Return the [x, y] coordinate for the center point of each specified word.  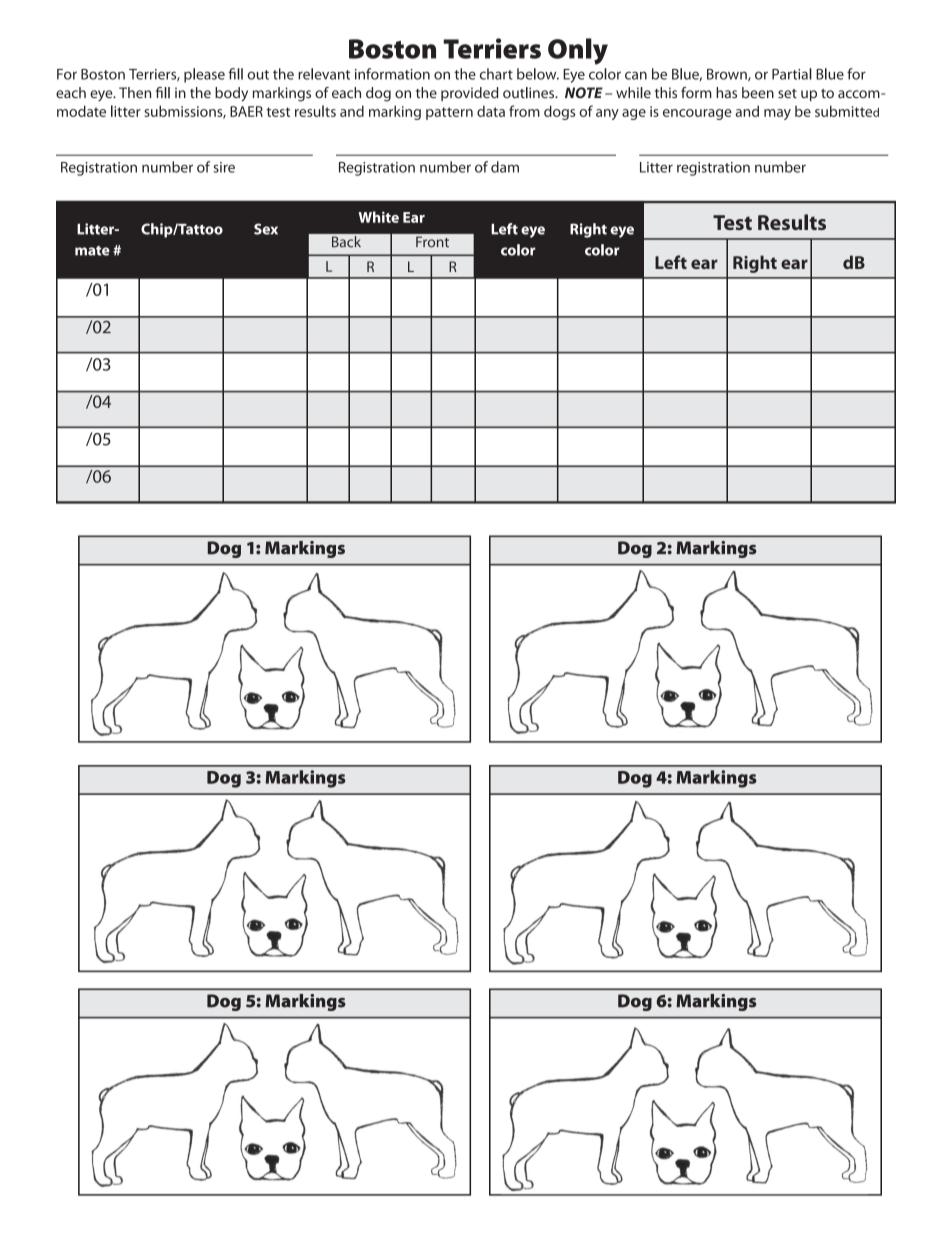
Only [578, 51]
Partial [792, 74]
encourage [697, 114]
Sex [266, 229]
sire [224, 167]
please [204, 75]
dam [505, 167]
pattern [449, 113]
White [378, 217]
